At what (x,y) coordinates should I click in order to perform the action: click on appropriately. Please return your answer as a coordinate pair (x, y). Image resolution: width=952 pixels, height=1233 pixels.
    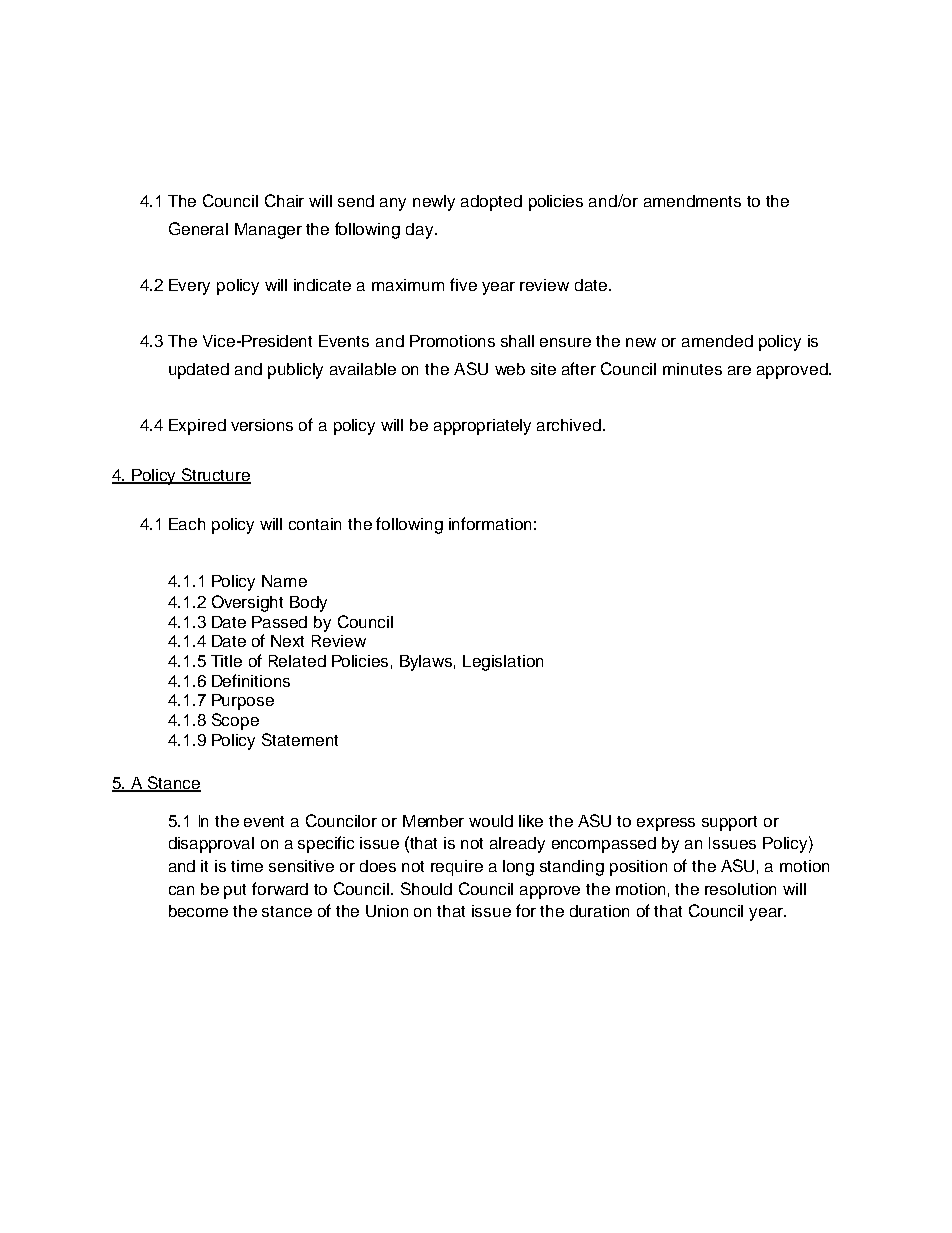
    Looking at the image, I should click on (482, 427).
